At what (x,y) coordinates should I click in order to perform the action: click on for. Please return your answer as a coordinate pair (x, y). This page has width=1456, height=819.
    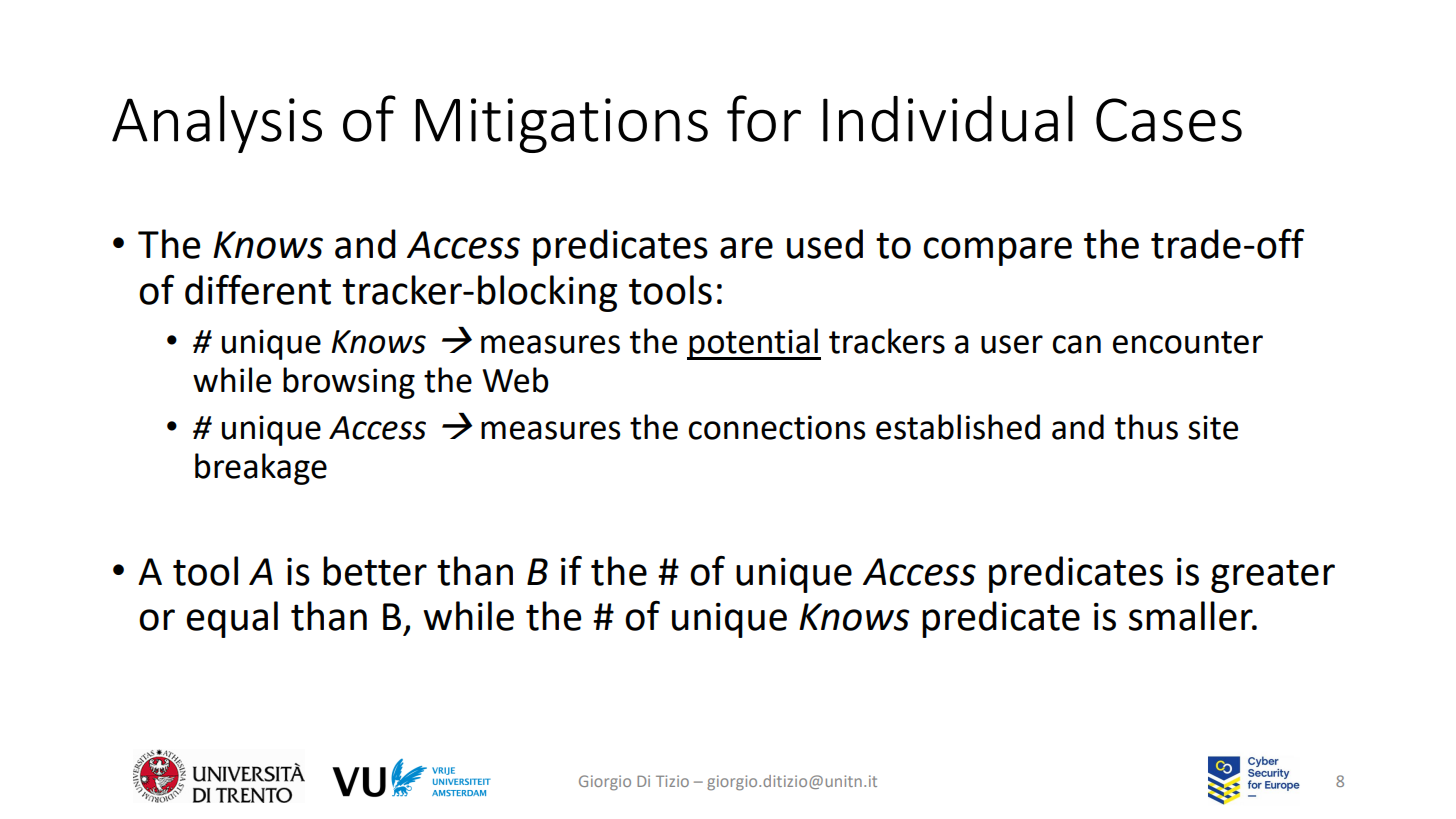
    Looking at the image, I should click on (764, 118).
